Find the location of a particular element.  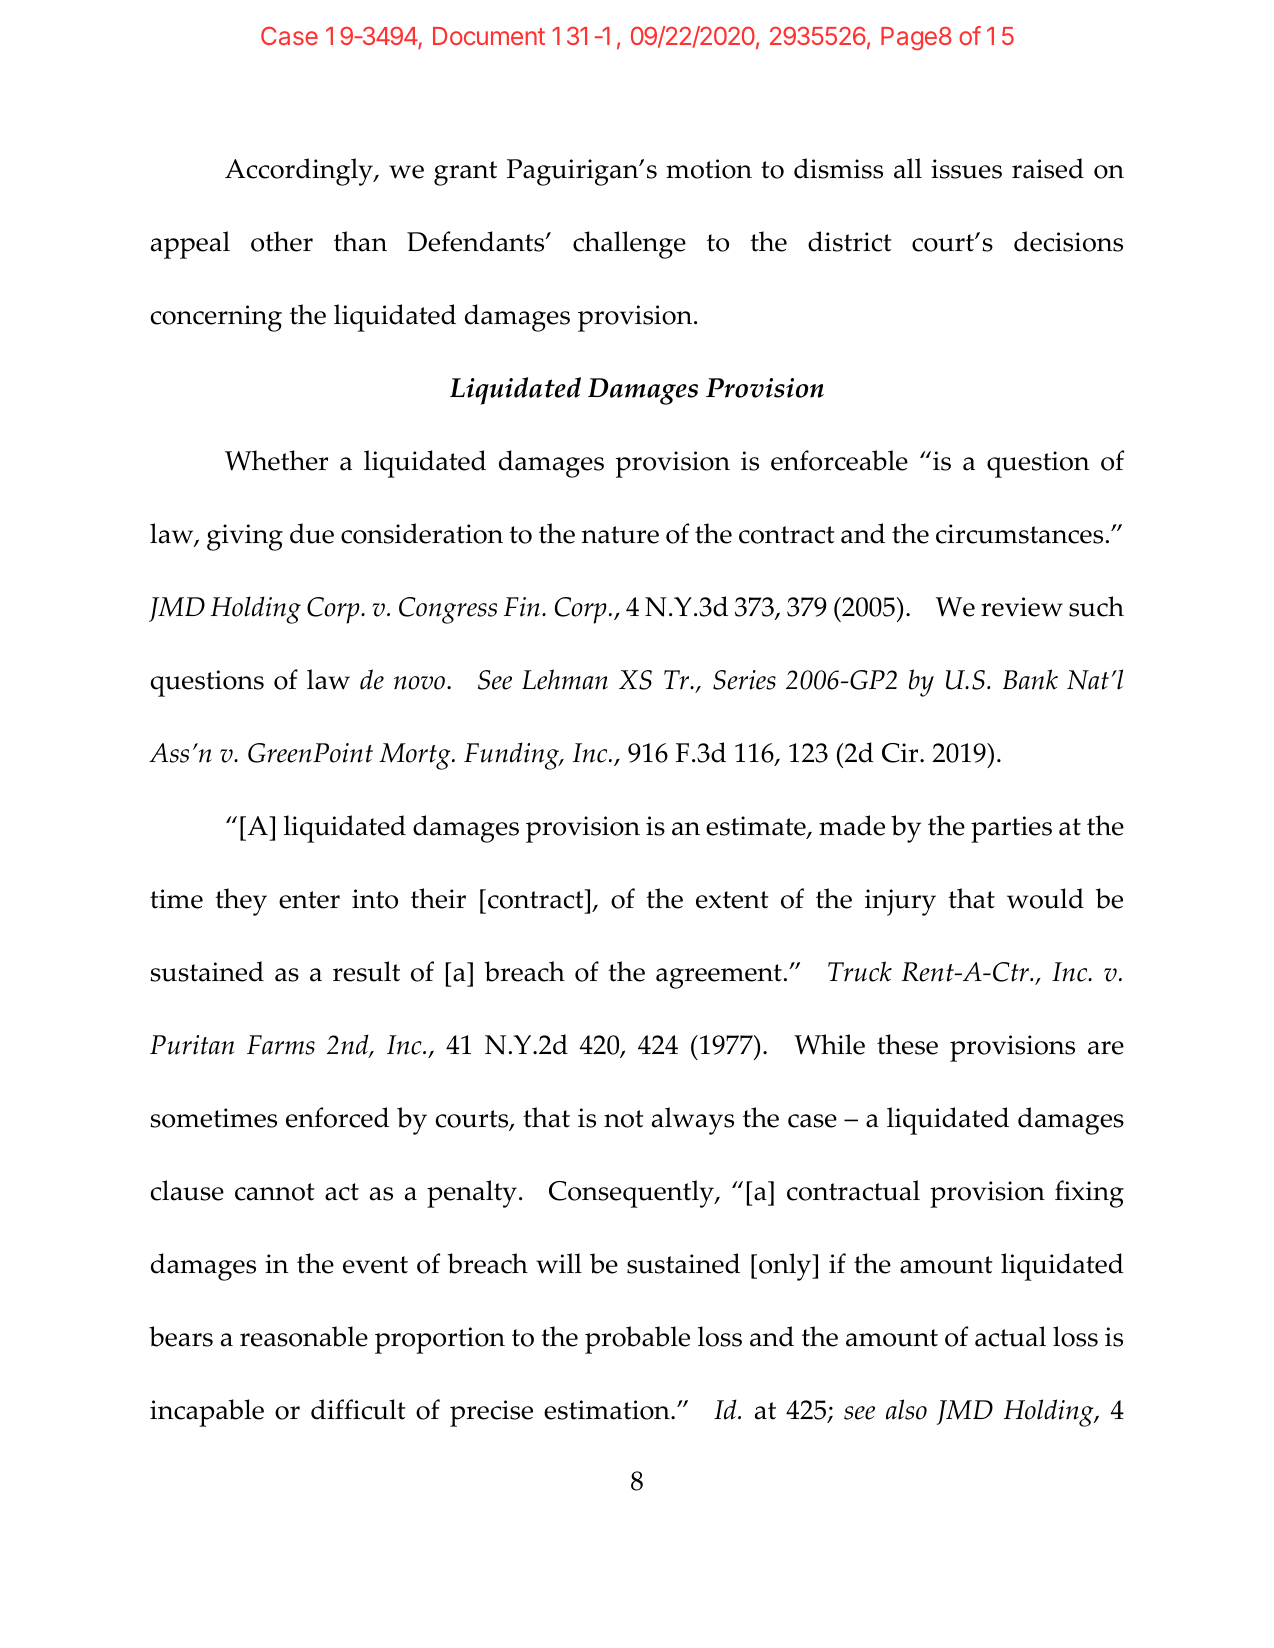

enforced is located at coordinates (337, 1117).
